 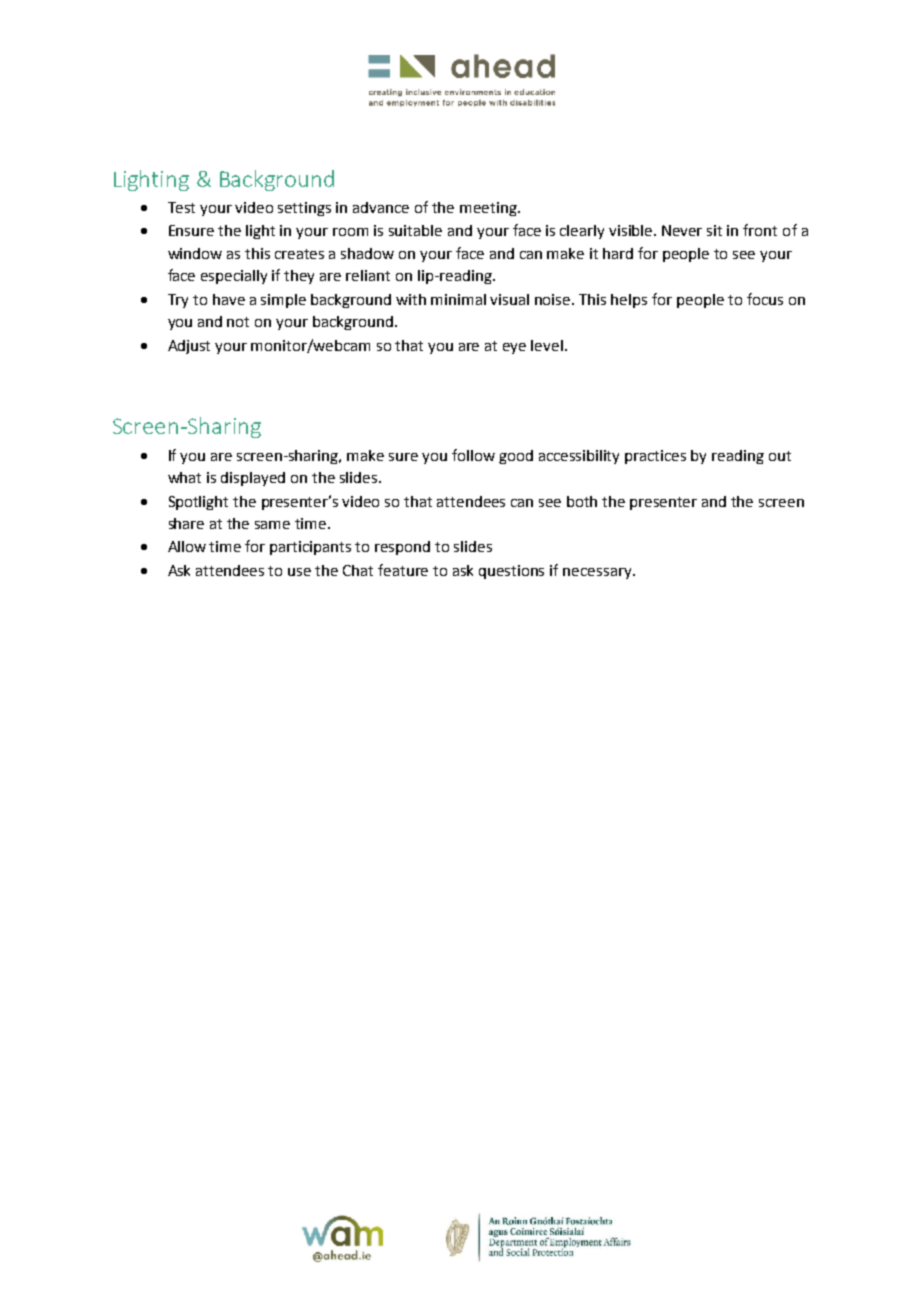 What do you see at coordinates (765, 299) in the page?
I see `focus` at bounding box center [765, 299].
